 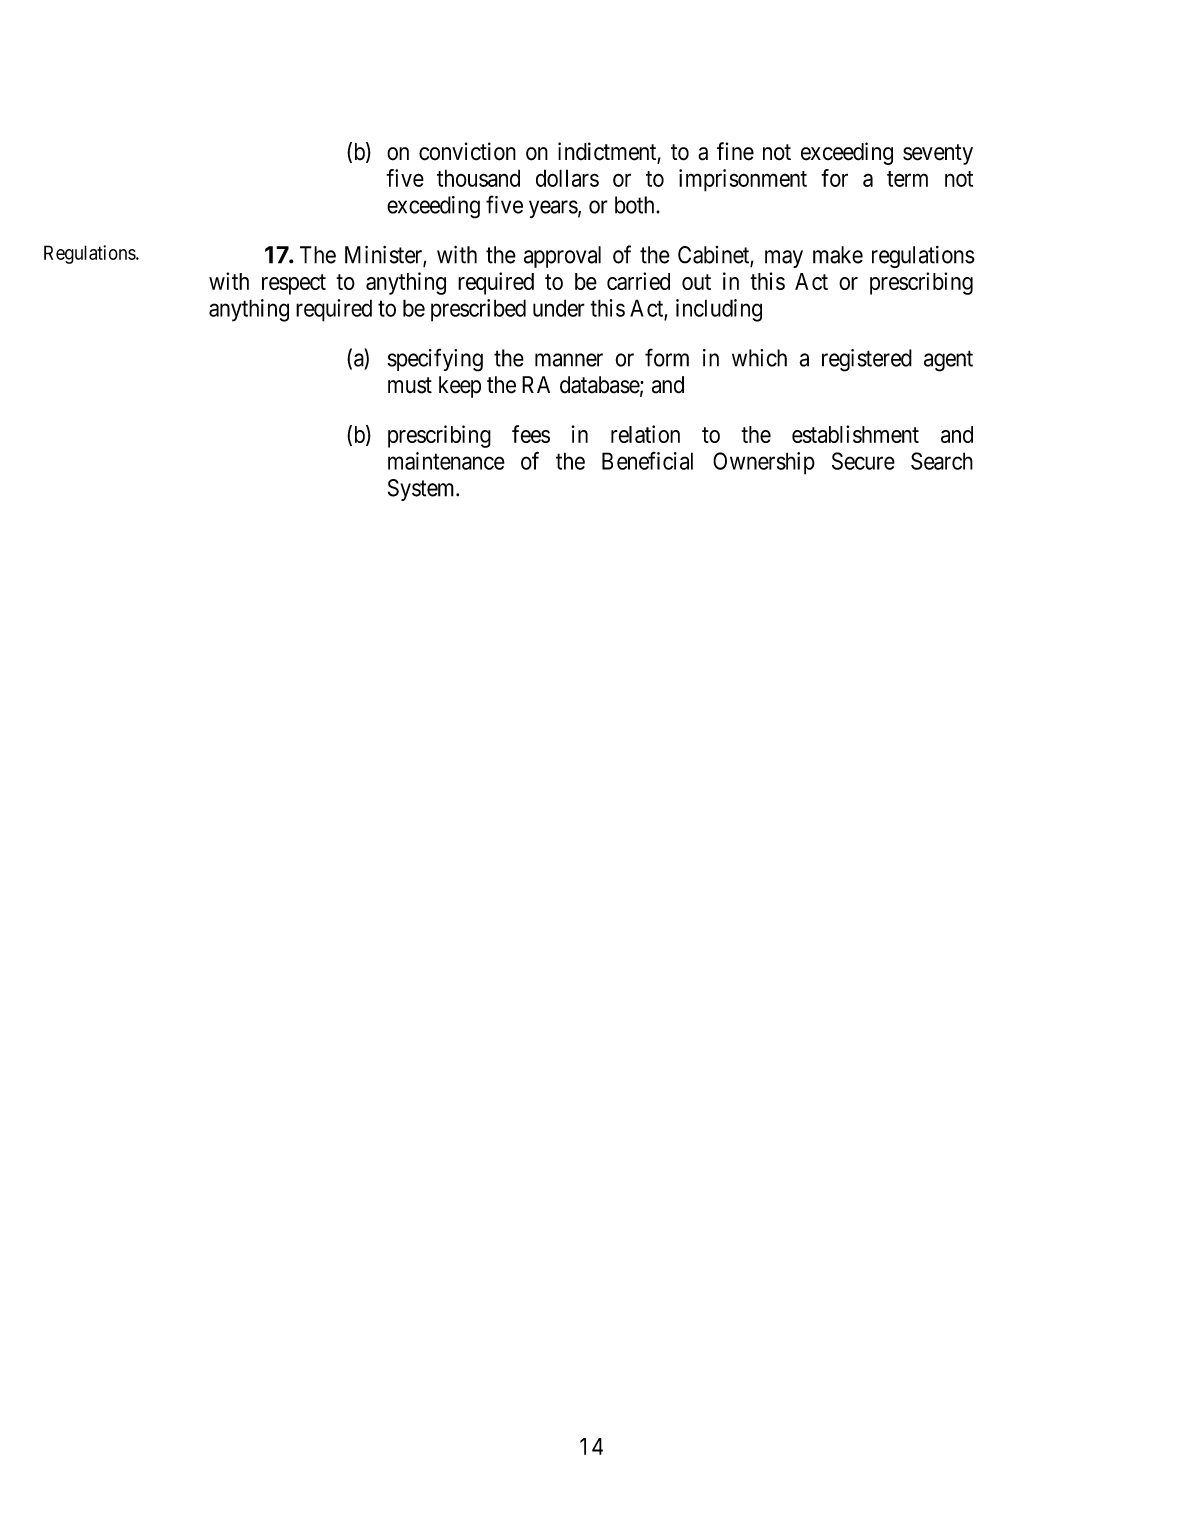 What do you see at coordinates (647, 461) in the image?
I see `Beneficial` at bounding box center [647, 461].
